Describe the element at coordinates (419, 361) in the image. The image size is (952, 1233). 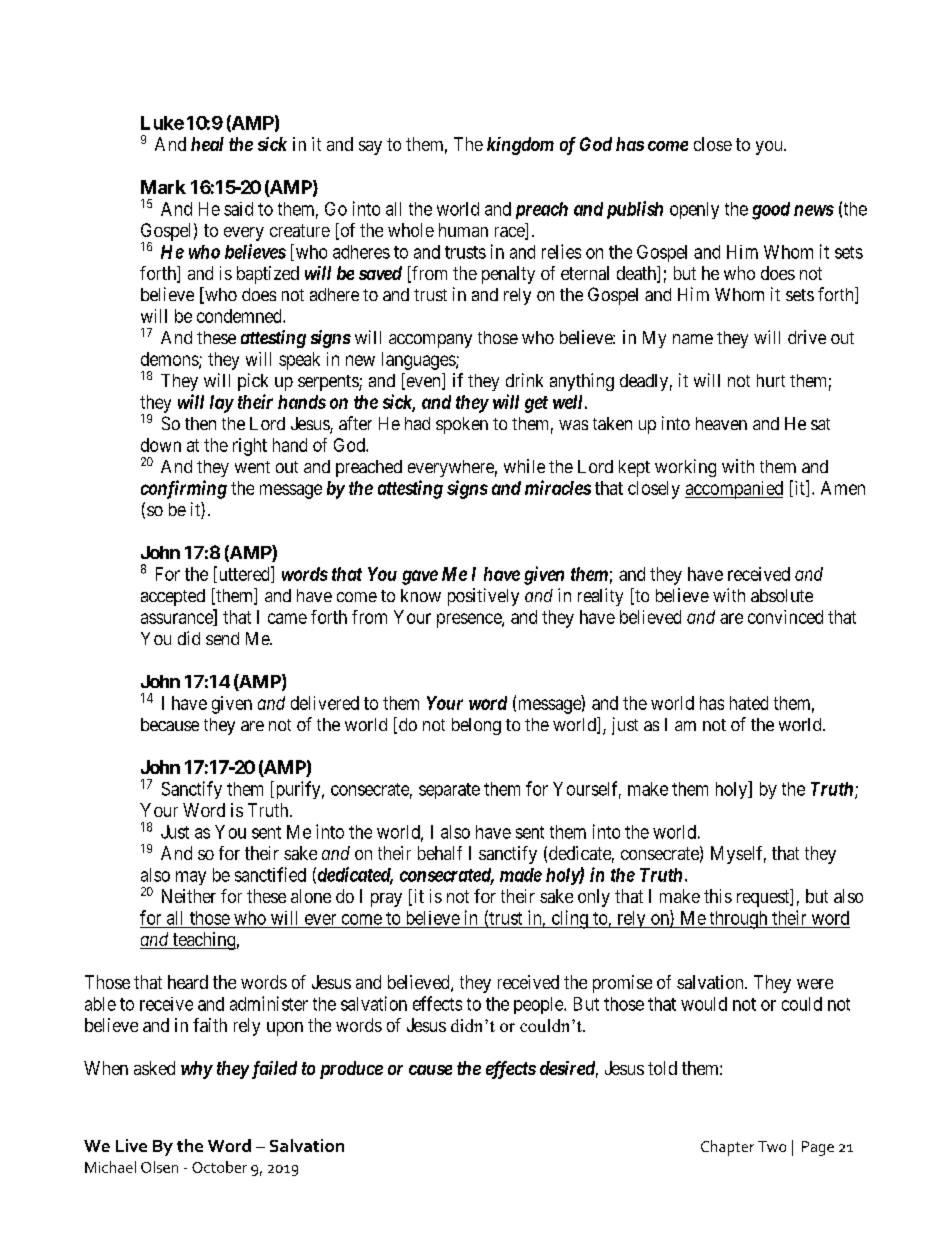
I see `languages` at that location.
